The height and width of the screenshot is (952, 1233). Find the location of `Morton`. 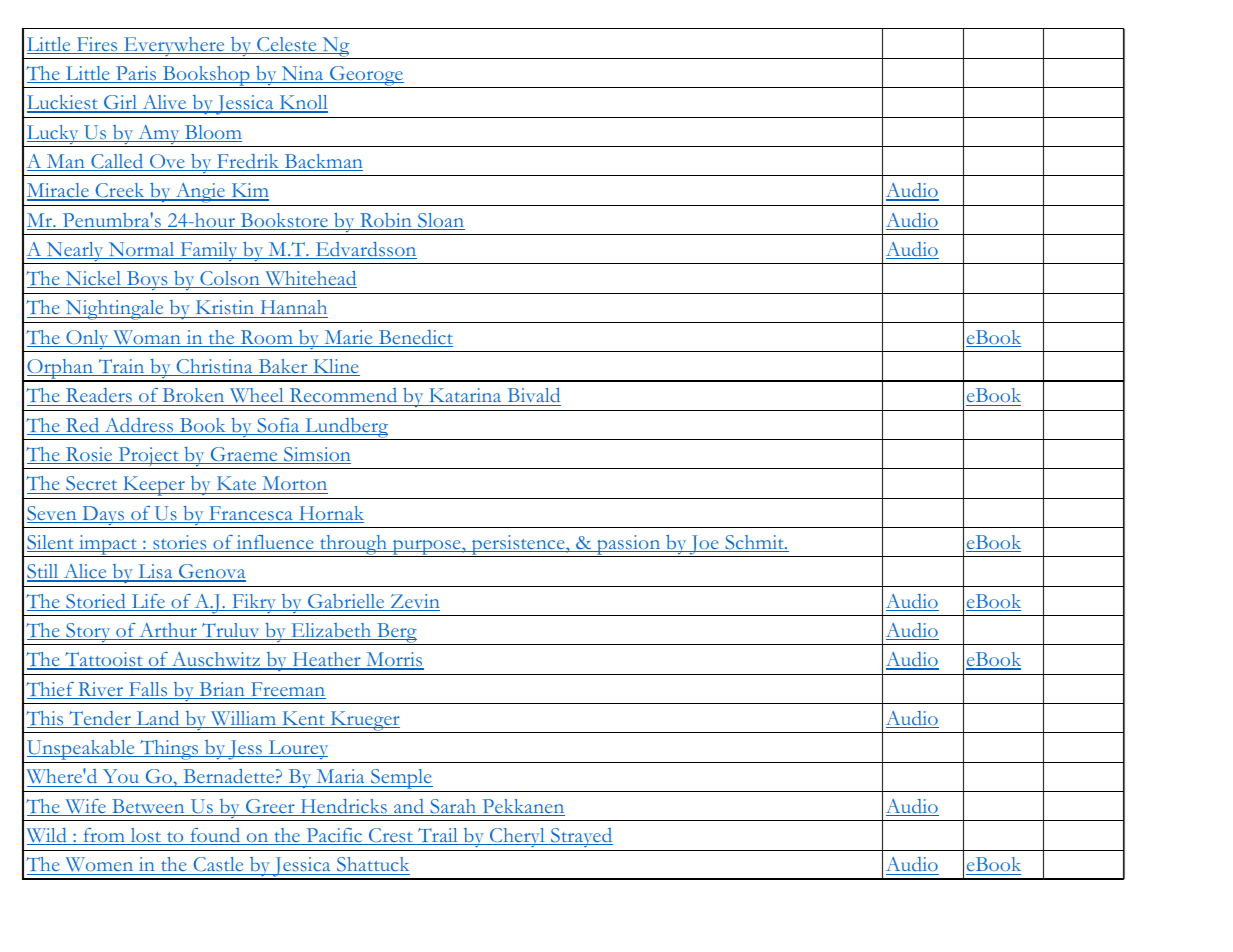

Morton is located at coordinates (294, 485).
